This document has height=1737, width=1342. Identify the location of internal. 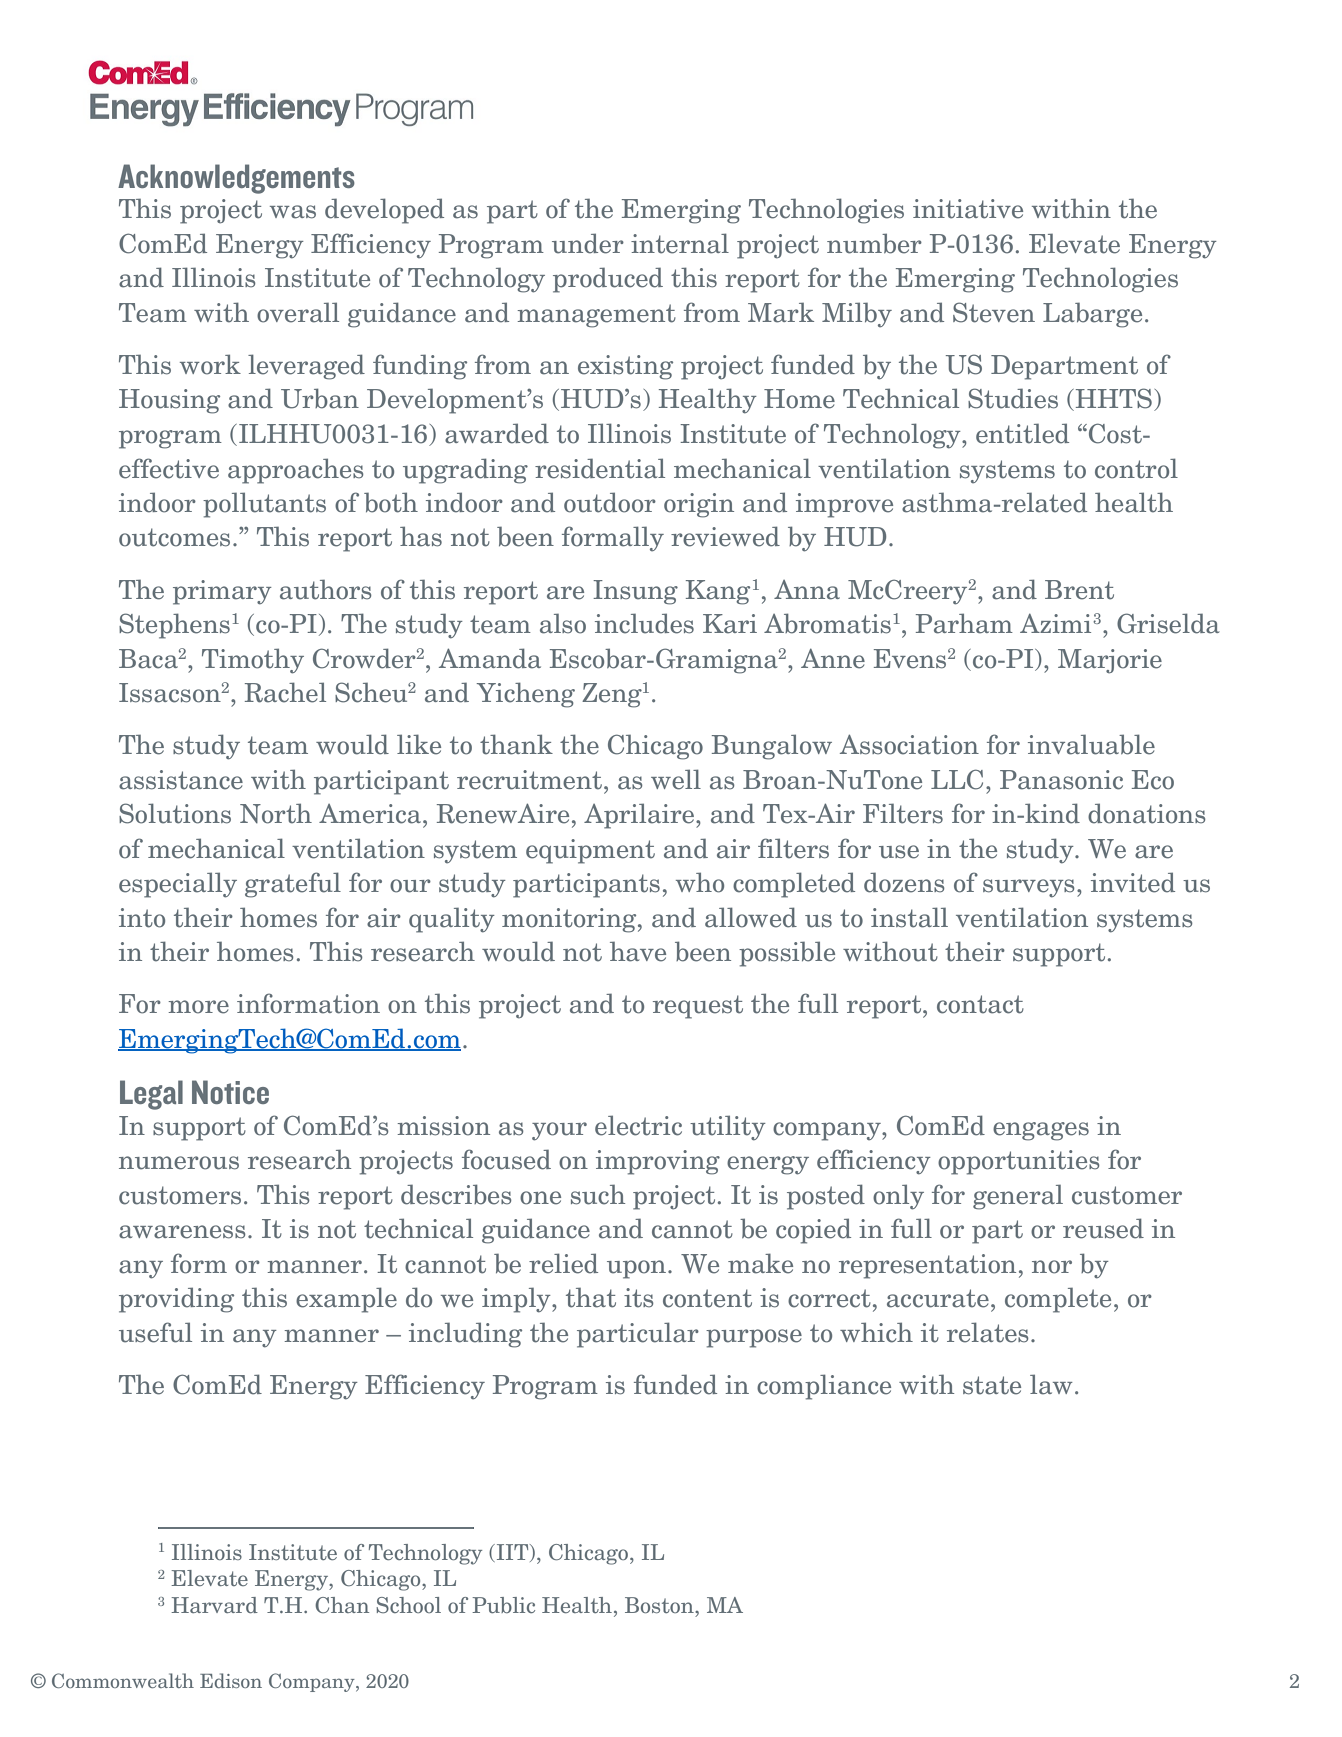
(680, 243).
